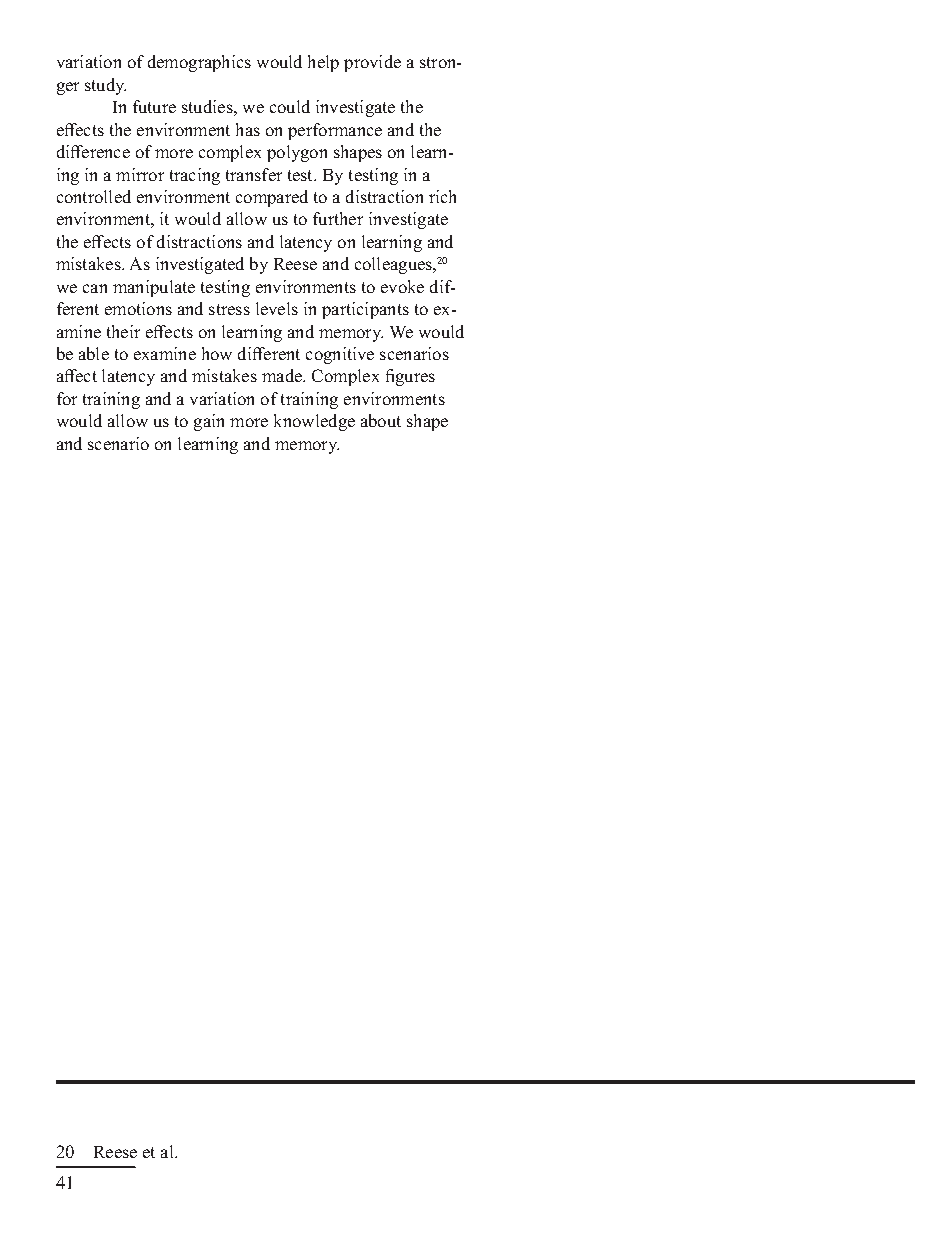  Describe the element at coordinates (77, 375) in the page. I see `affect` at that location.
